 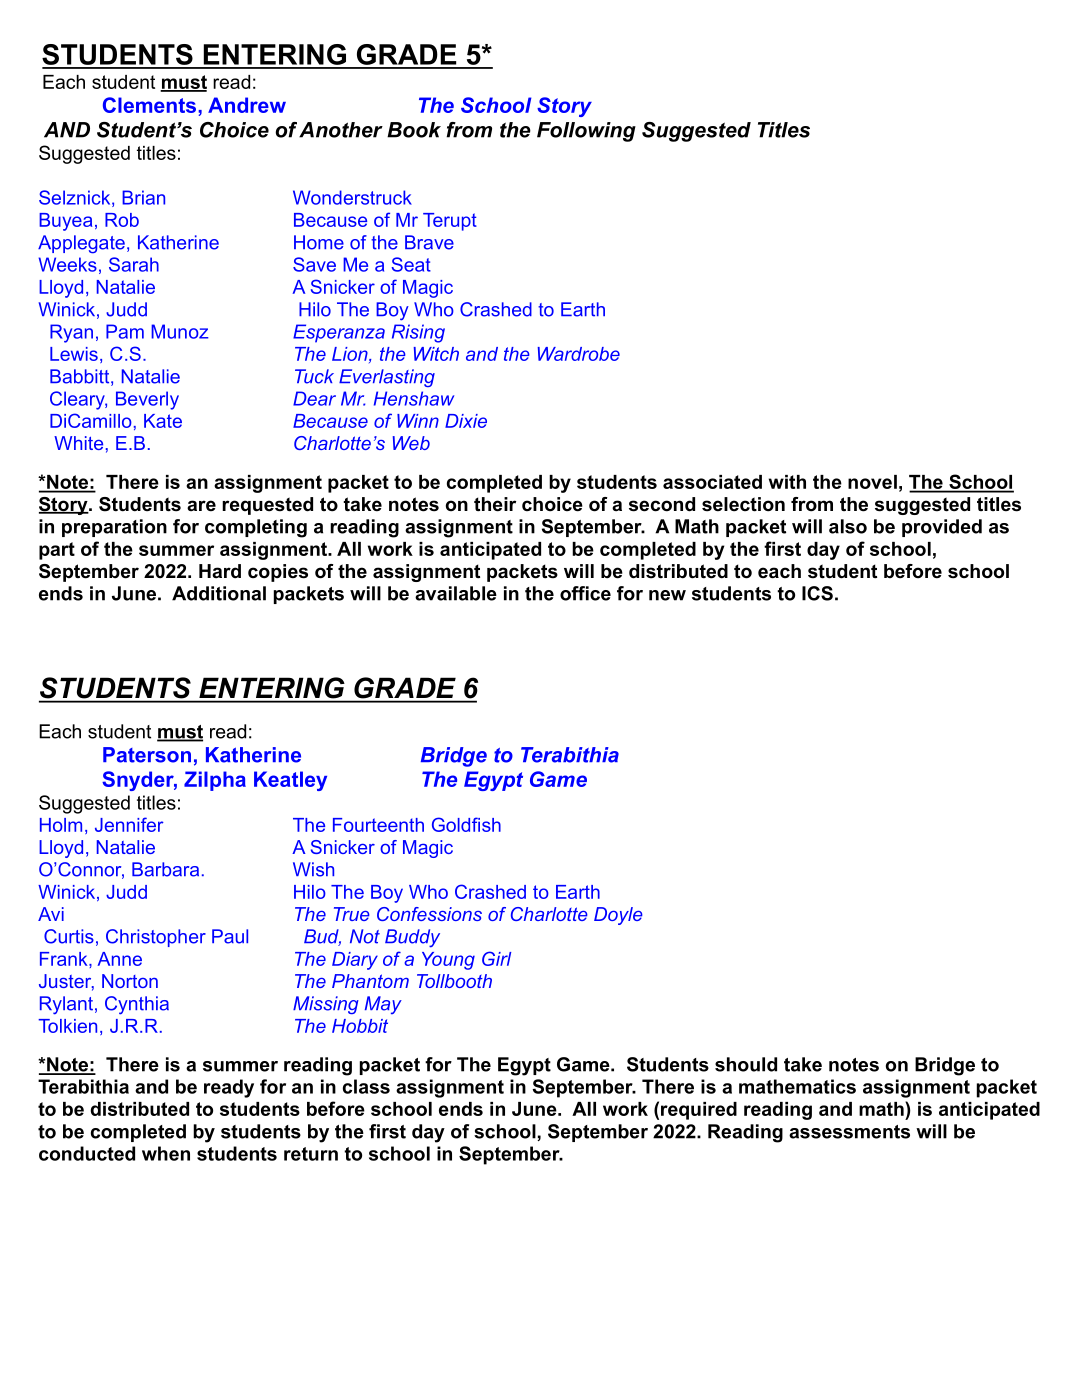 What do you see at coordinates (129, 824) in the image?
I see `Jennifer` at bounding box center [129, 824].
